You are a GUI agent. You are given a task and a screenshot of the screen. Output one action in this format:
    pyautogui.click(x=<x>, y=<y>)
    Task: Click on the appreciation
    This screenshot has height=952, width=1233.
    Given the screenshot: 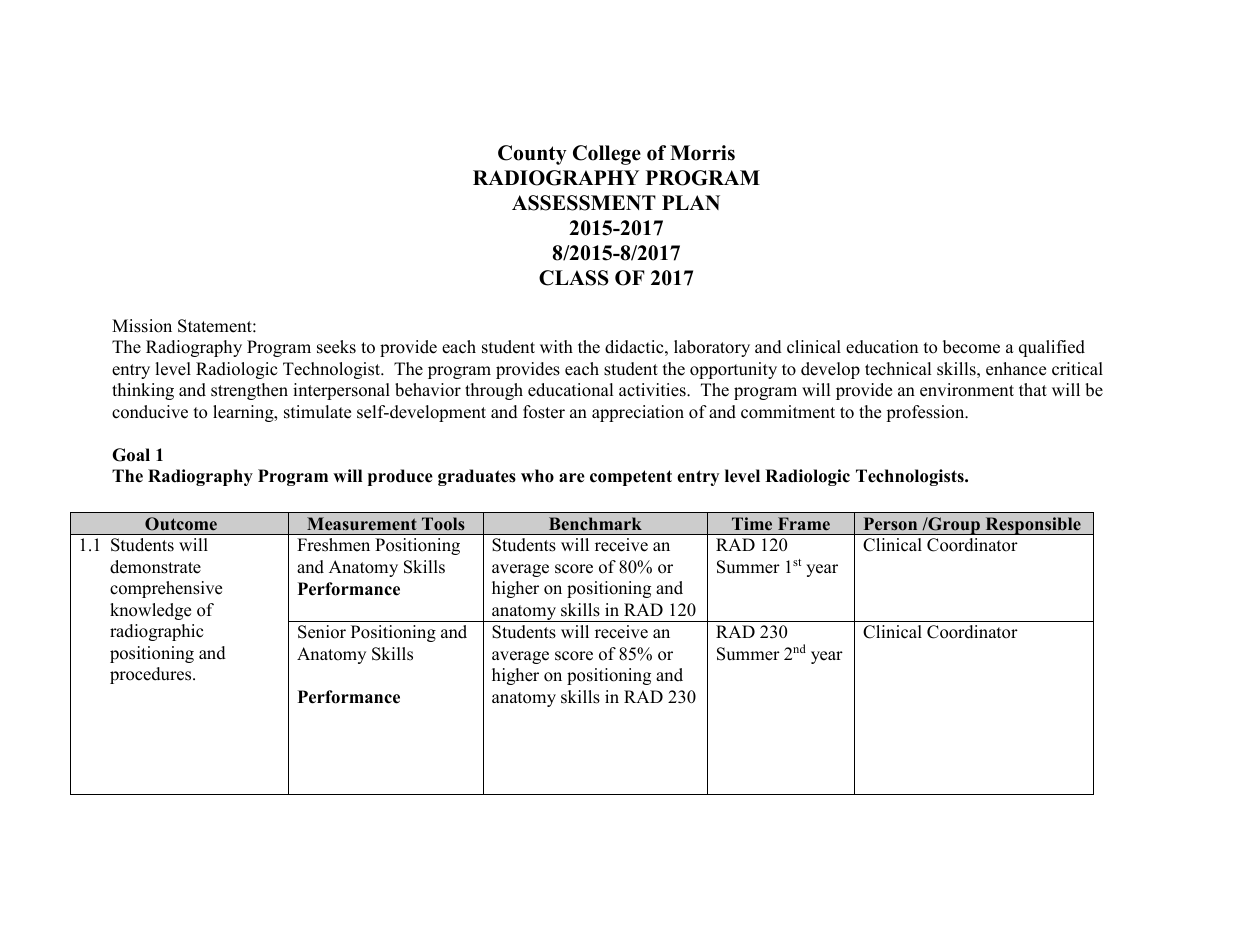 What is the action you would take?
    pyautogui.click(x=638, y=413)
